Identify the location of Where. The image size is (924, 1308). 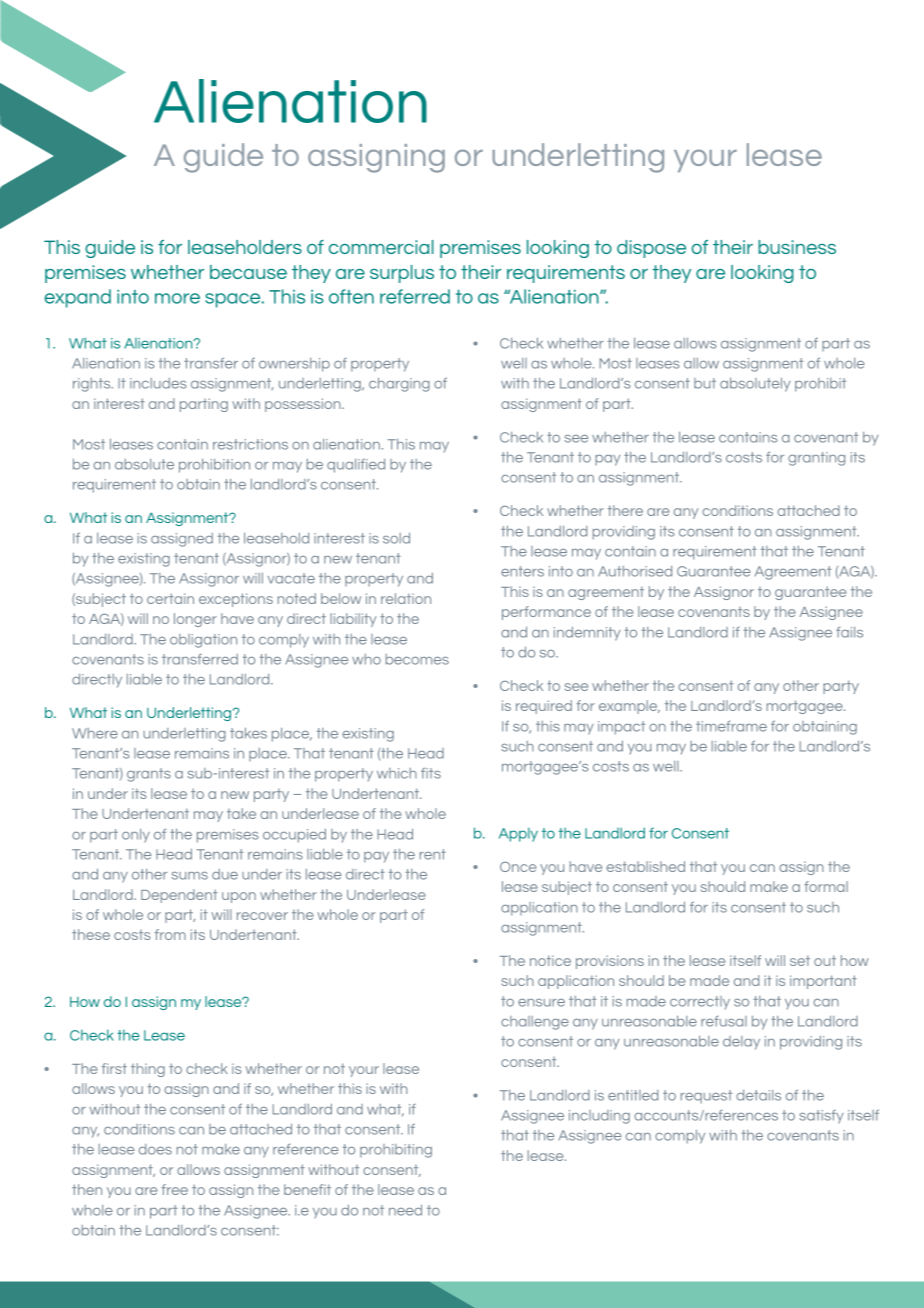
(95, 733).
